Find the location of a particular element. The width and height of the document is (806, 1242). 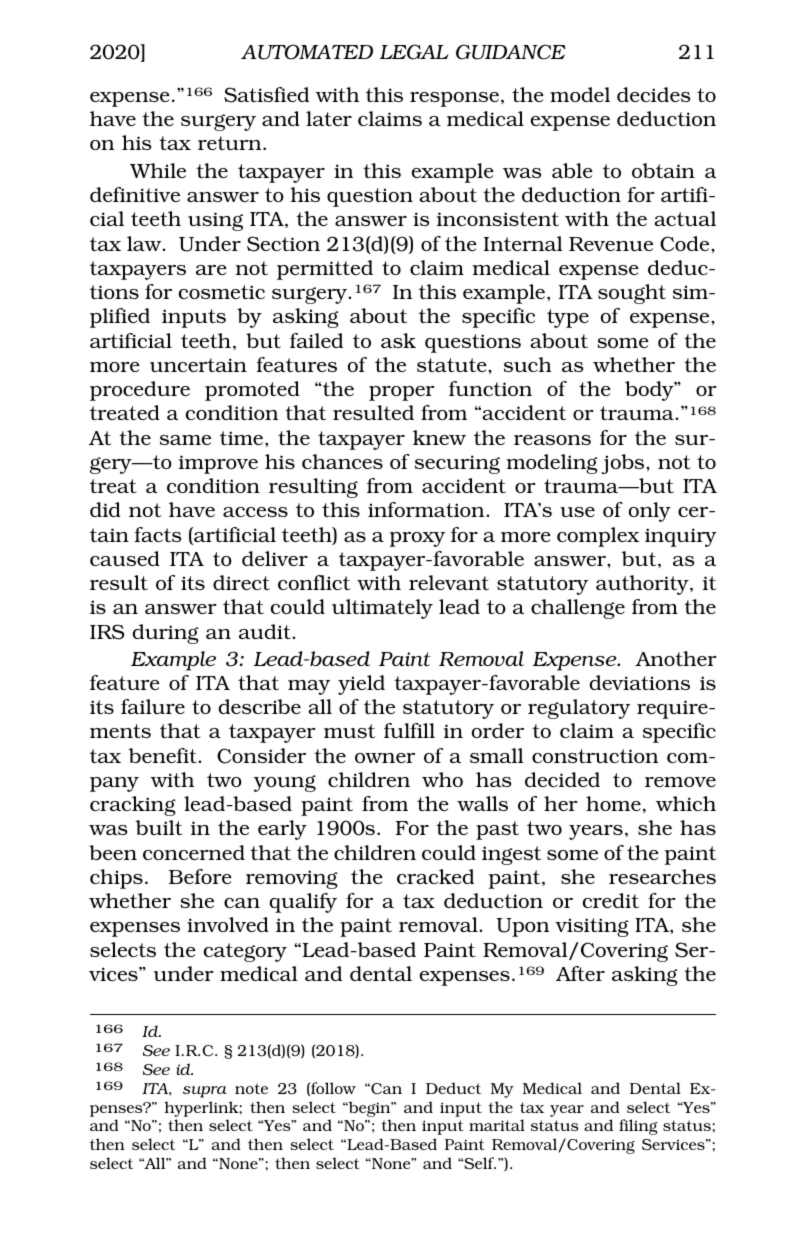

during is located at coordinates (166, 634).
